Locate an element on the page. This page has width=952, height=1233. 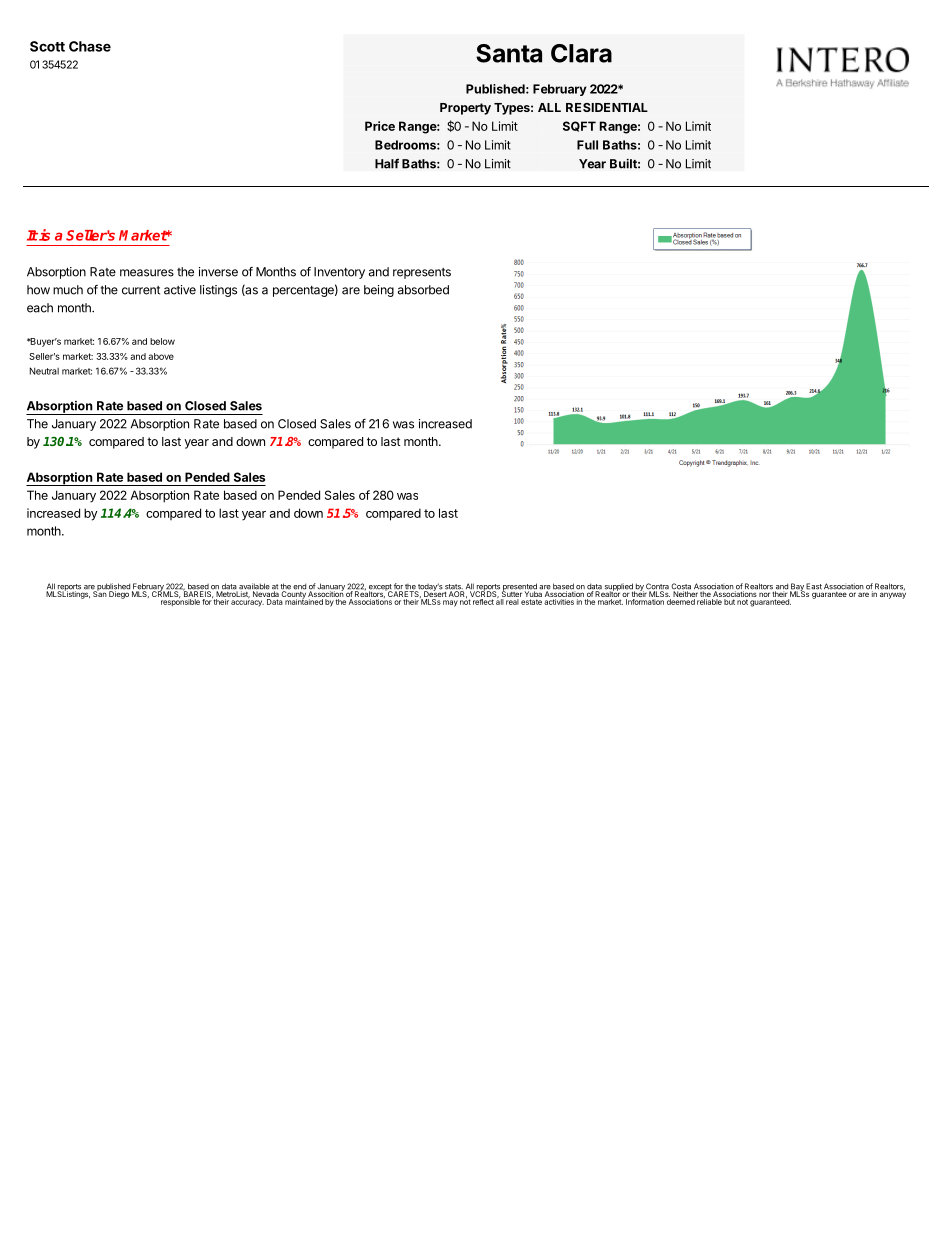
Santa is located at coordinates (509, 53).
